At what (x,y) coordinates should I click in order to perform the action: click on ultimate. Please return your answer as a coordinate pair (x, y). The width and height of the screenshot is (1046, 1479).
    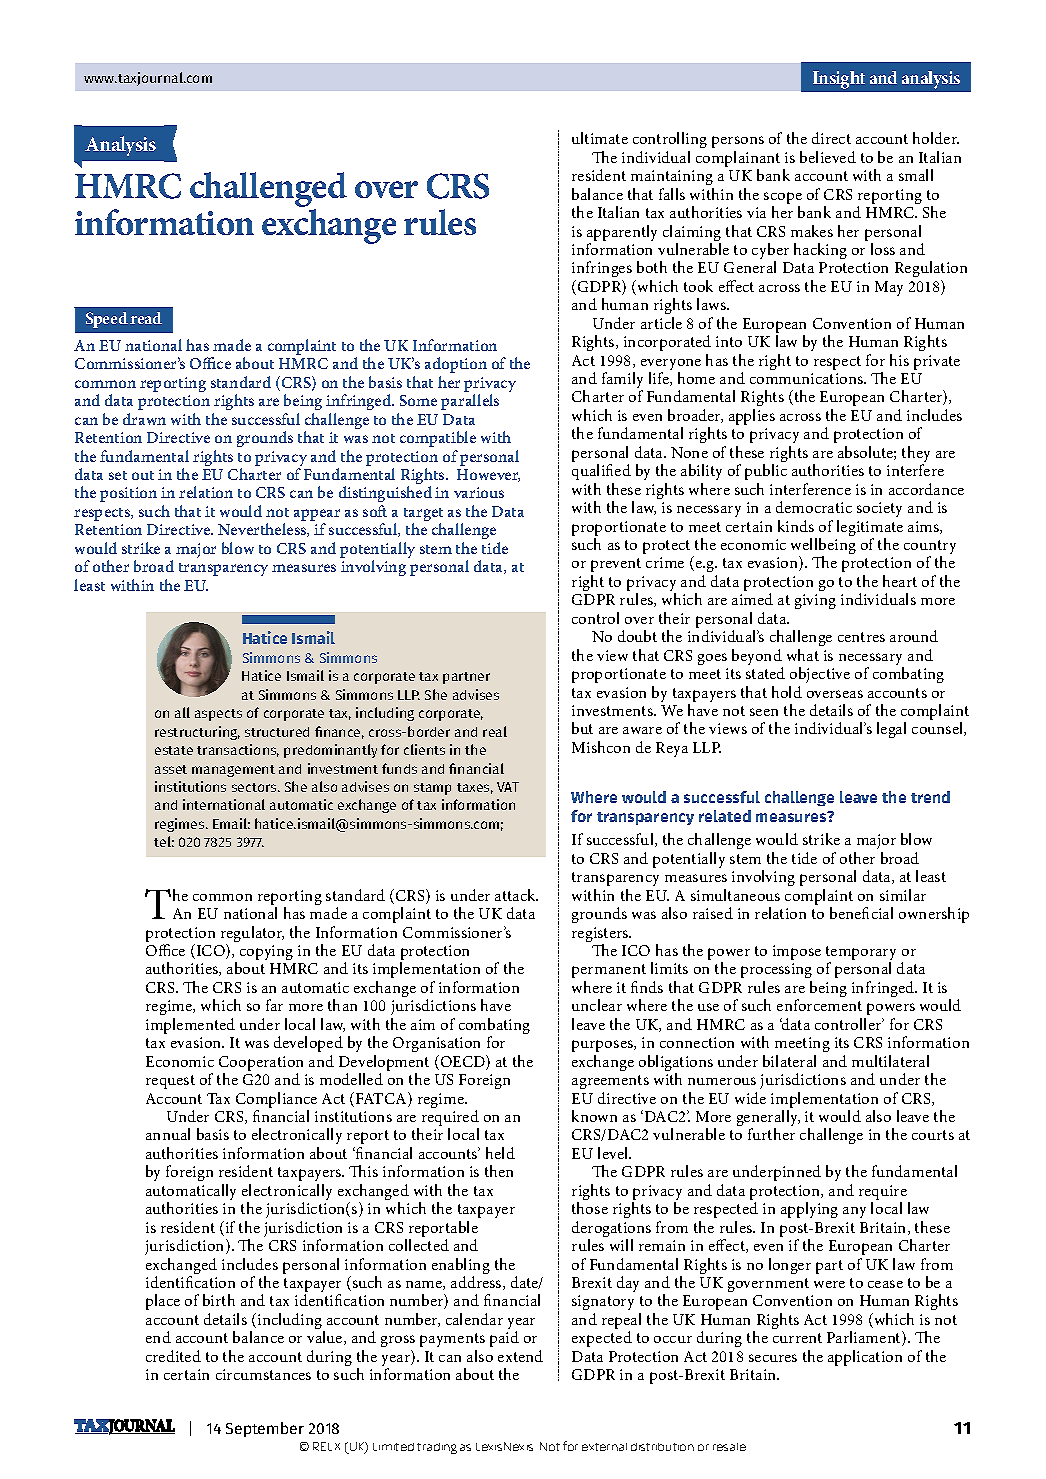
    Looking at the image, I should click on (600, 138).
